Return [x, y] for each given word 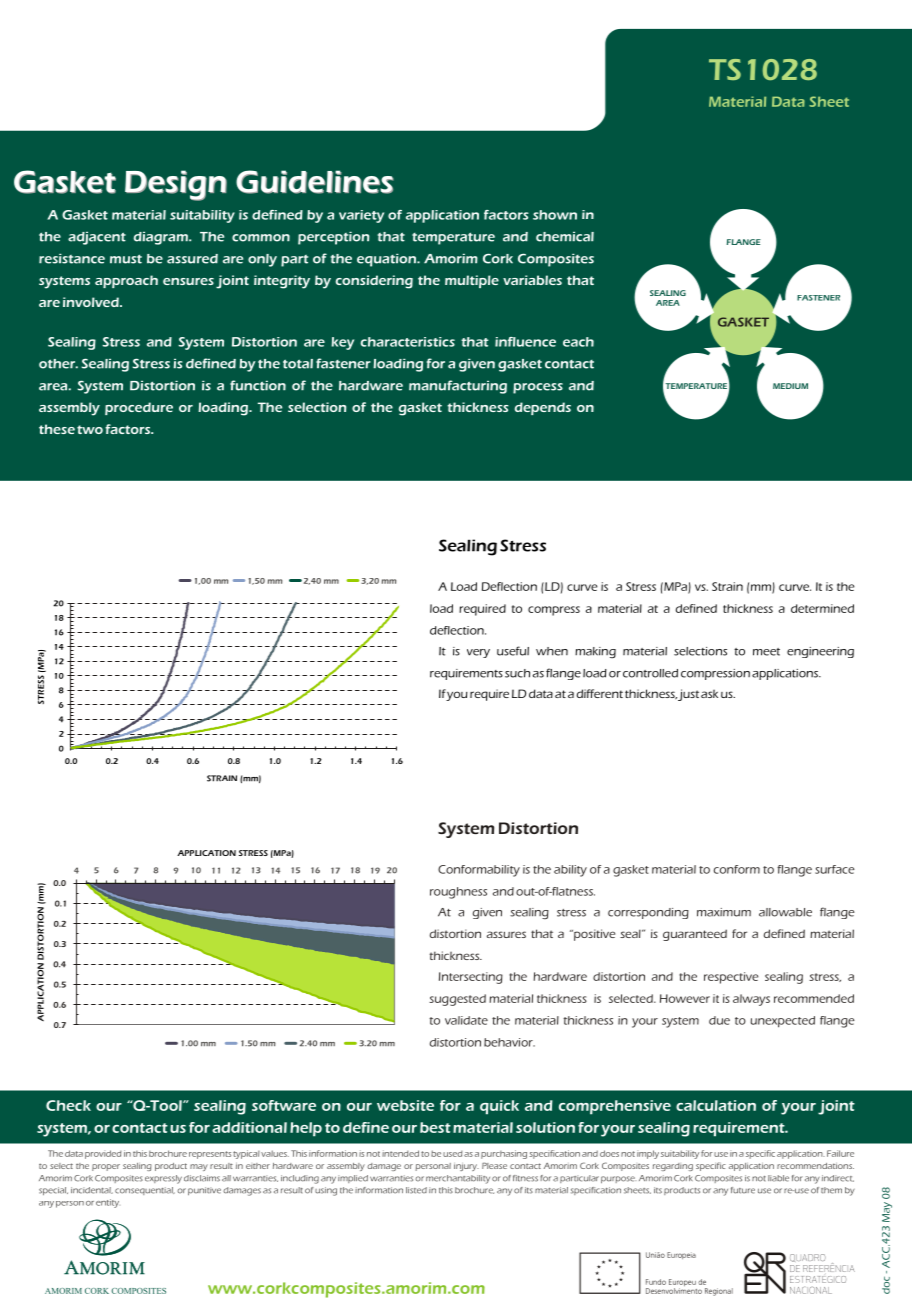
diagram [162, 238]
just [688, 695]
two [90, 429]
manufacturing [458, 387]
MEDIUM [790, 386]
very [478, 653]
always [751, 1000]
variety [361, 216]
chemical [565, 237]
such [517, 673]
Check [68, 1105]
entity [107, 1203]
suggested [457, 1000]
